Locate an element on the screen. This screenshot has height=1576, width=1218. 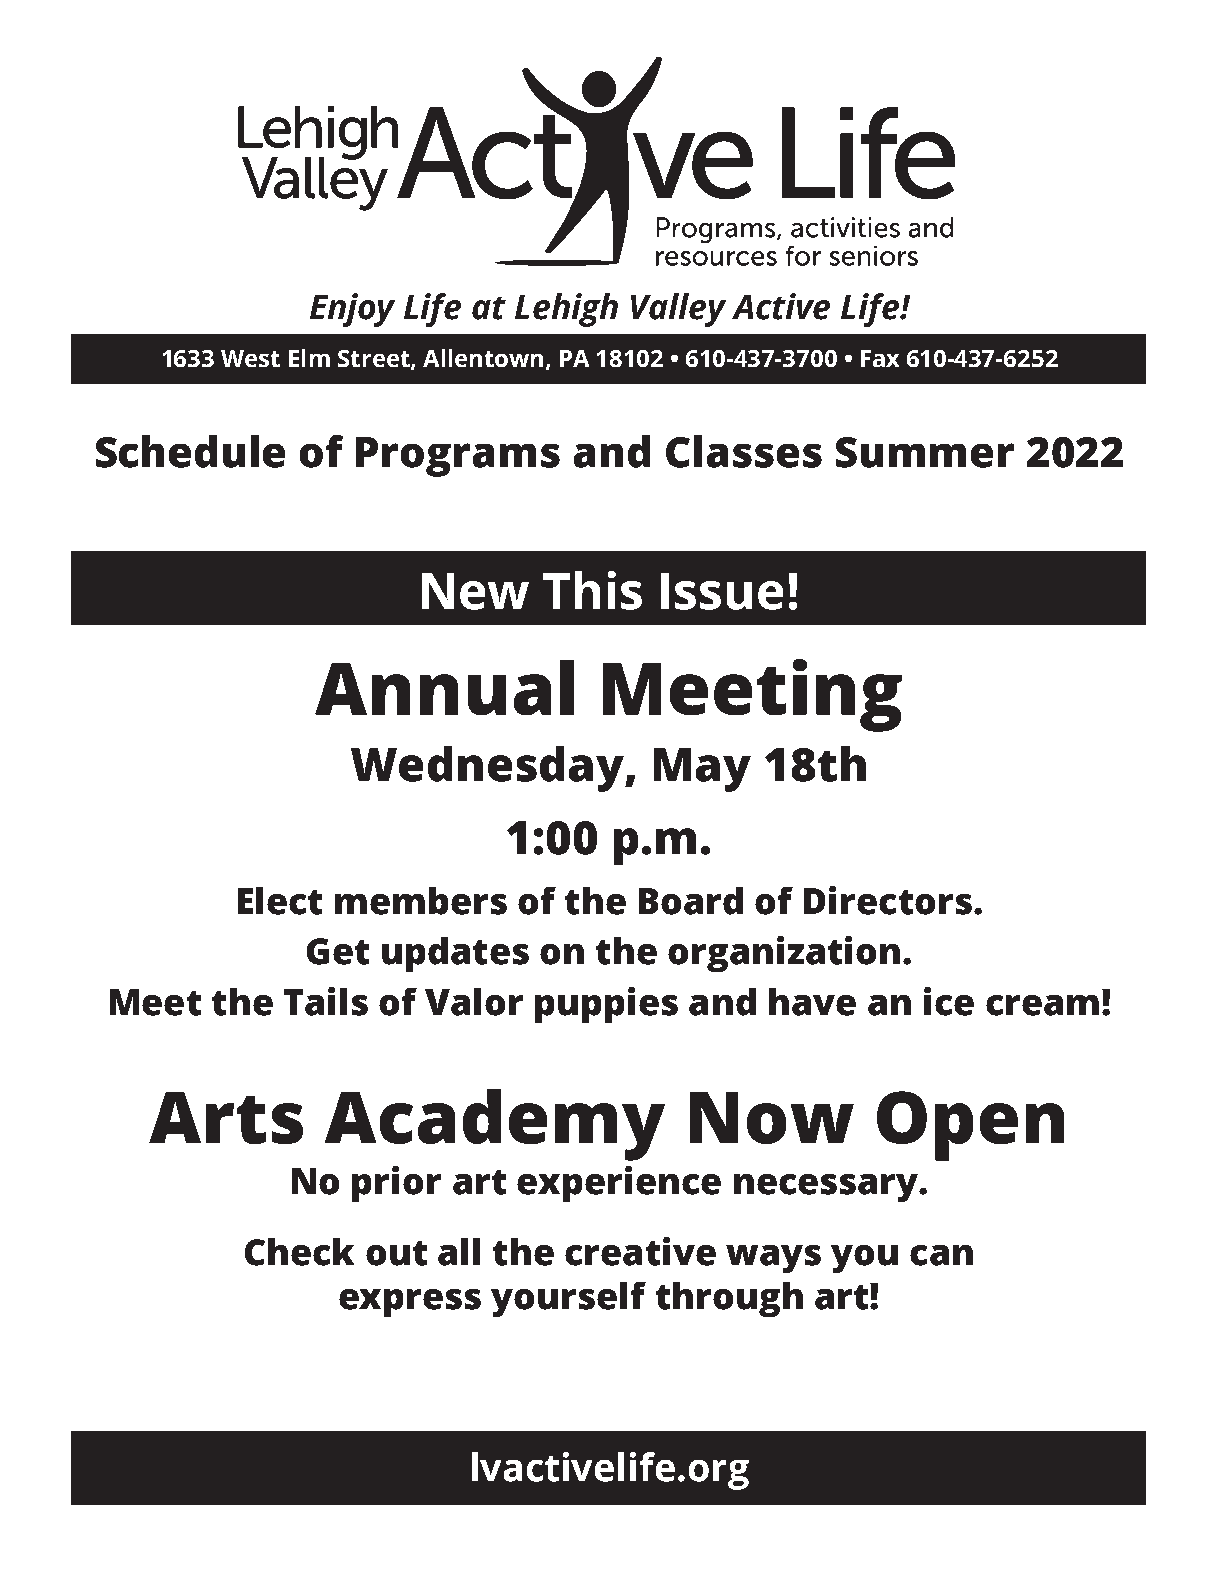
Allentown is located at coordinates (483, 358).
